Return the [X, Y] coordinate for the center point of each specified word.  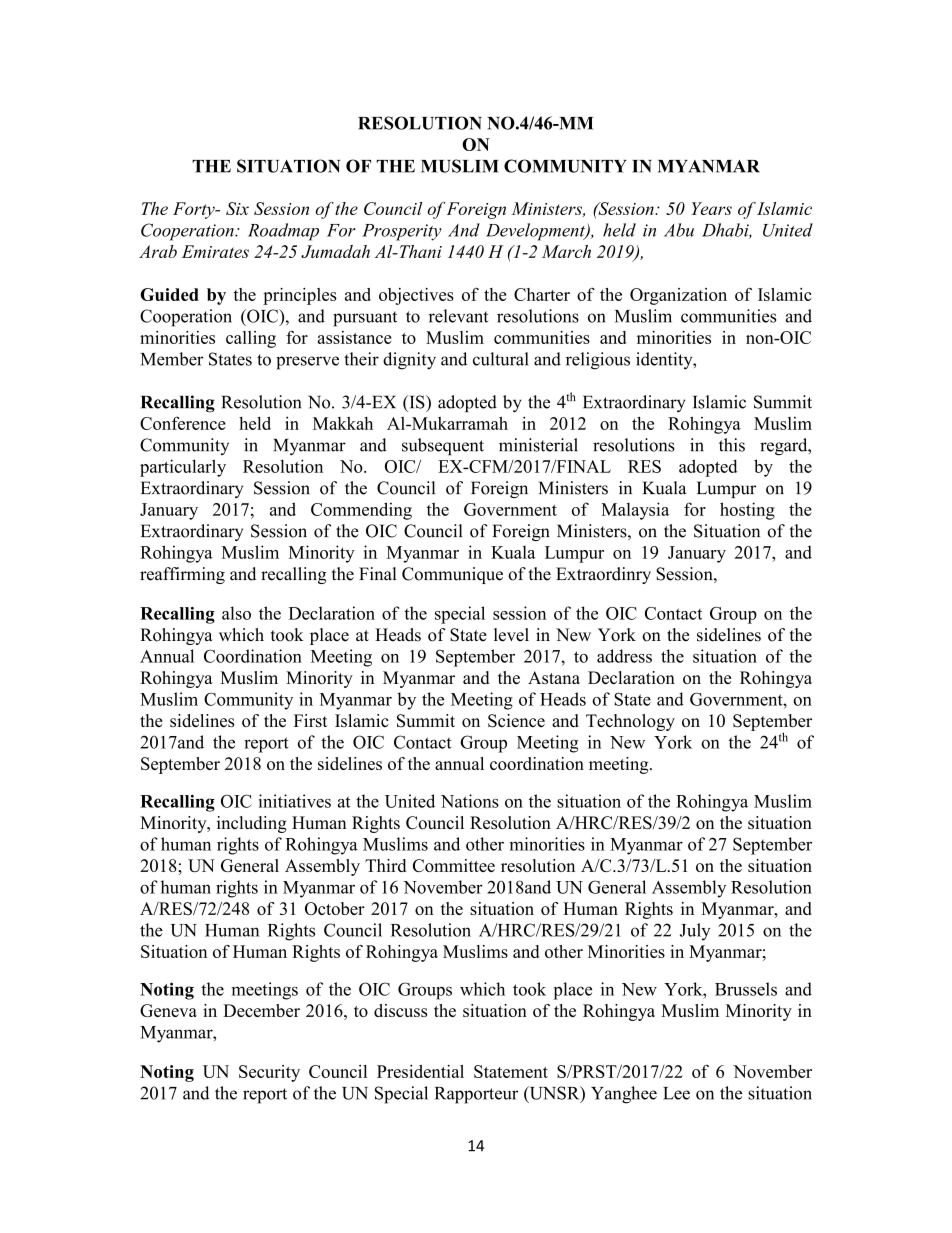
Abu [679, 230]
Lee [676, 1093]
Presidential [420, 1071]
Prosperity [402, 232]
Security [269, 1073]
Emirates [215, 251]
